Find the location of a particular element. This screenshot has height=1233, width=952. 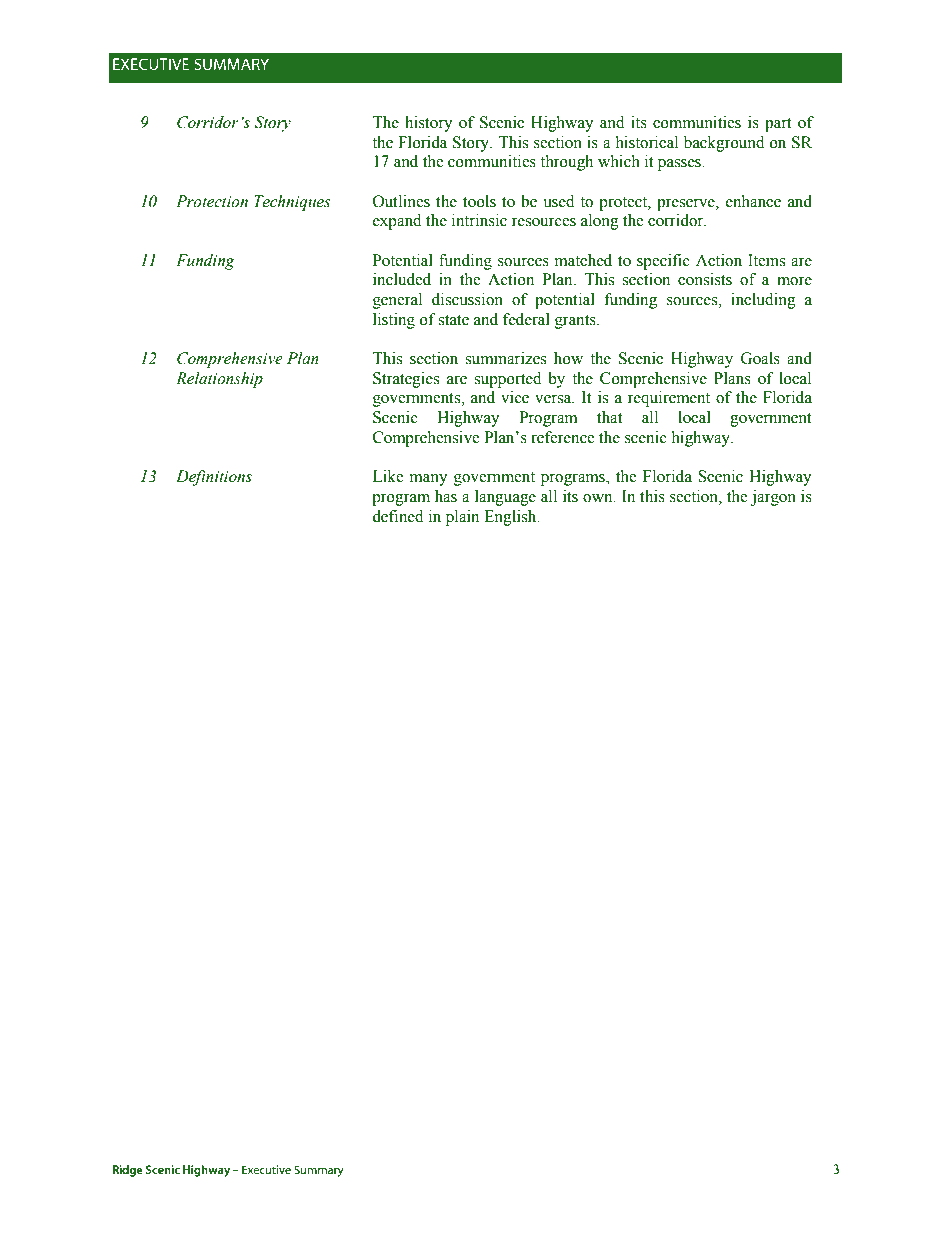

Definitions is located at coordinates (214, 478).
